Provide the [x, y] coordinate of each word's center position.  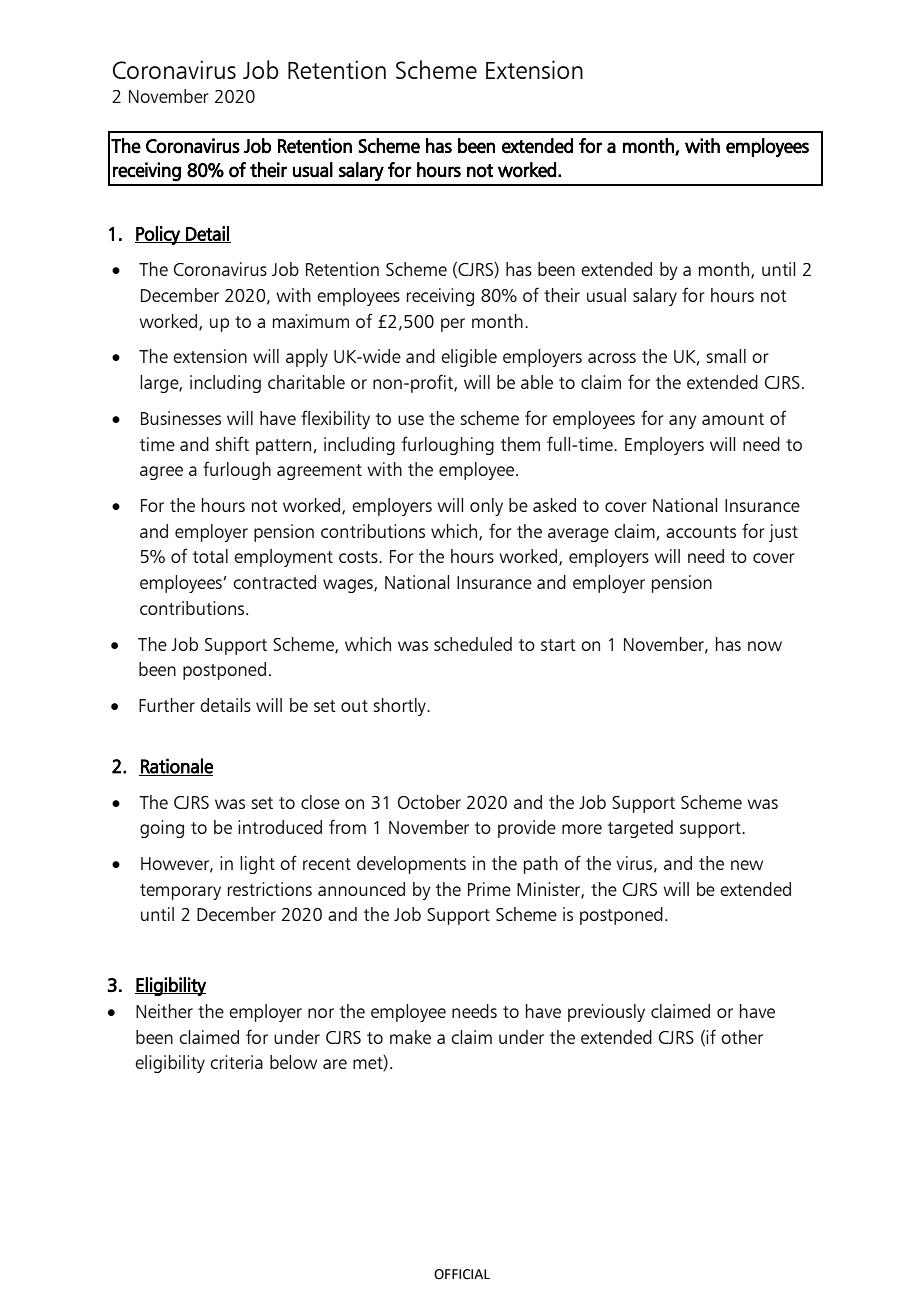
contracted [274, 582]
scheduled [473, 644]
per [453, 325]
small [726, 356]
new [747, 865]
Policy [158, 235]
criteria [236, 1062]
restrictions [270, 889]
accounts [701, 532]
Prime [489, 889]
